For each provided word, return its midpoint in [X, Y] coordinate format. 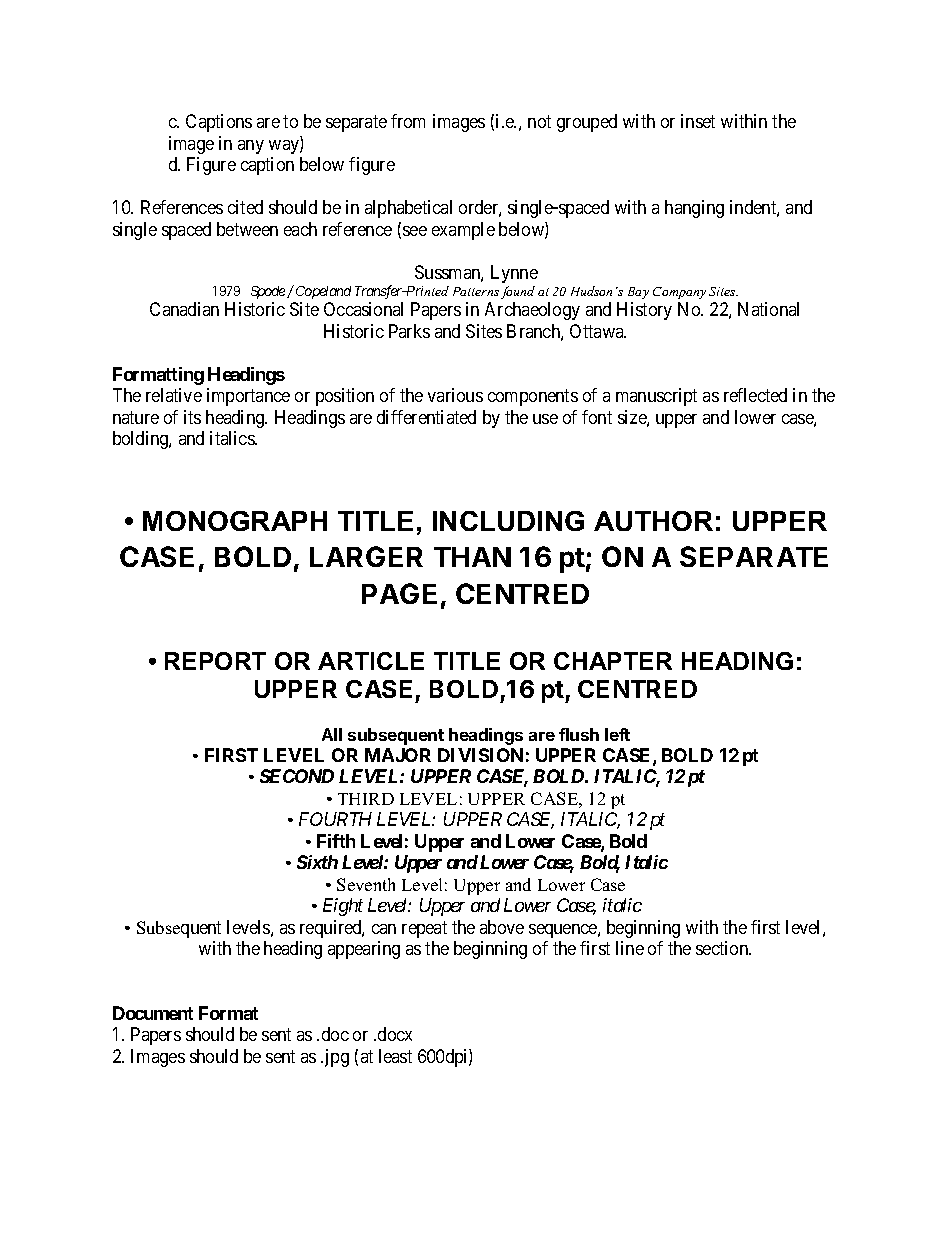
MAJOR [398, 755]
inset [698, 121]
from [408, 121]
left [617, 734]
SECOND [297, 776]
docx [395, 1034]
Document [153, 1013]
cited [245, 207]
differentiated [426, 417]
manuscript [656, 397]
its [192, 417]
